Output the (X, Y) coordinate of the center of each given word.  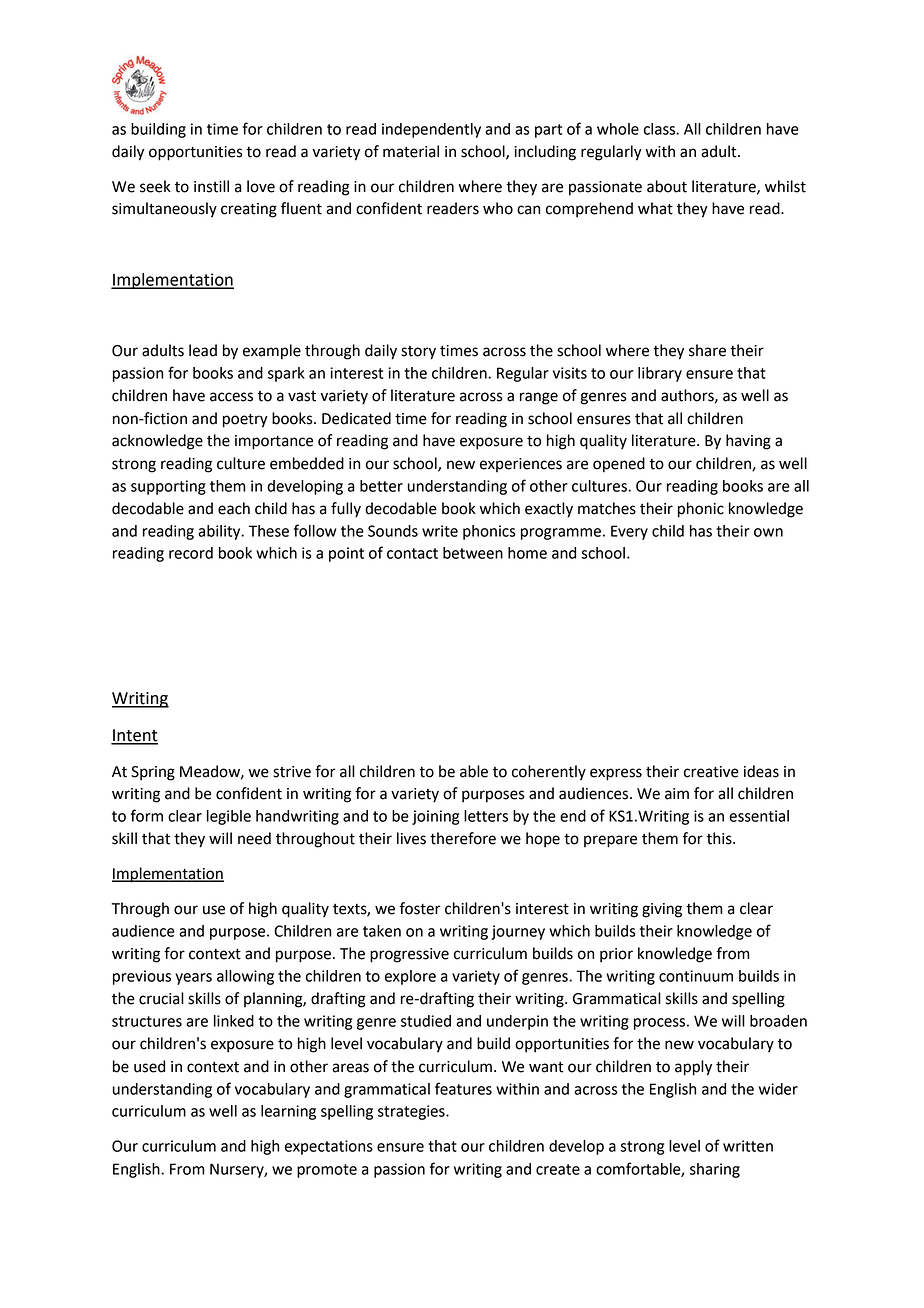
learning (288, 1112)
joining (435, 817)
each (234, 508)
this (720, 838)
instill (211, 186)
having (748, 442)
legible (229, 817)
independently (431, 130)
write (440, 531)
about (667, 186)
